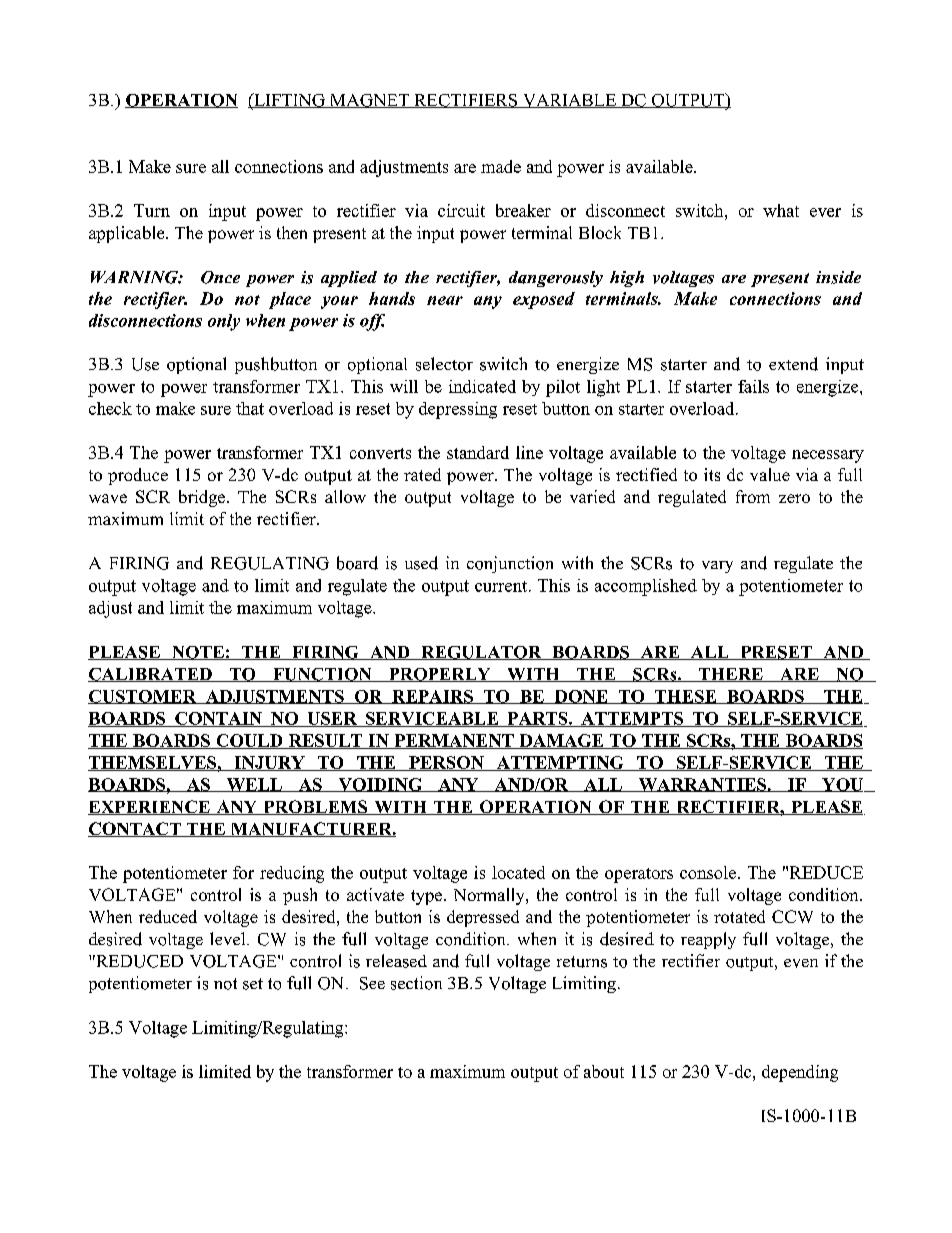  What do you see at coordinates (478, 452) in the page?
I see `standard` at bounding box center [478, 452].
